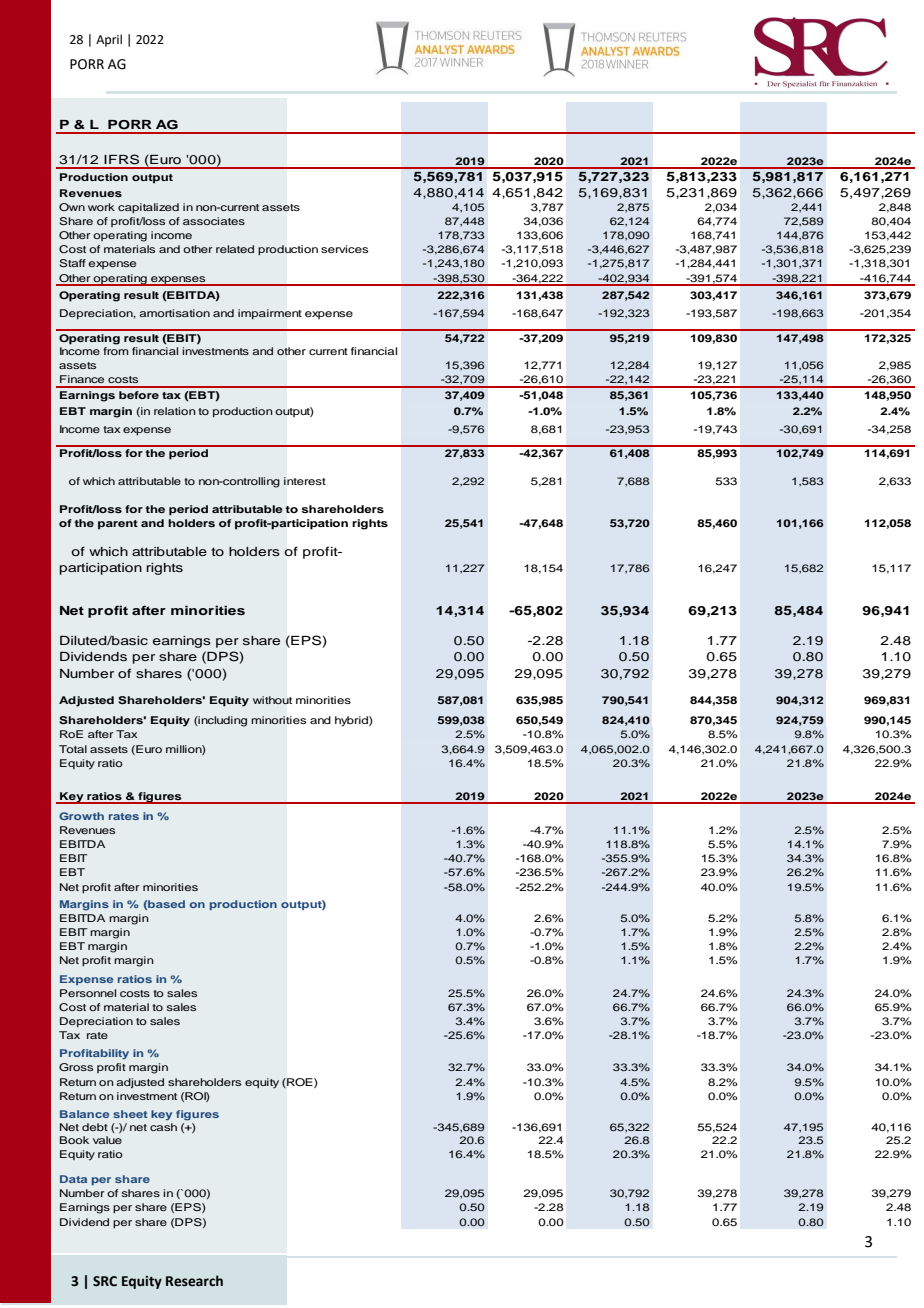 This image has height=1308, width=924. I want to click on services, so click(344, 249).
